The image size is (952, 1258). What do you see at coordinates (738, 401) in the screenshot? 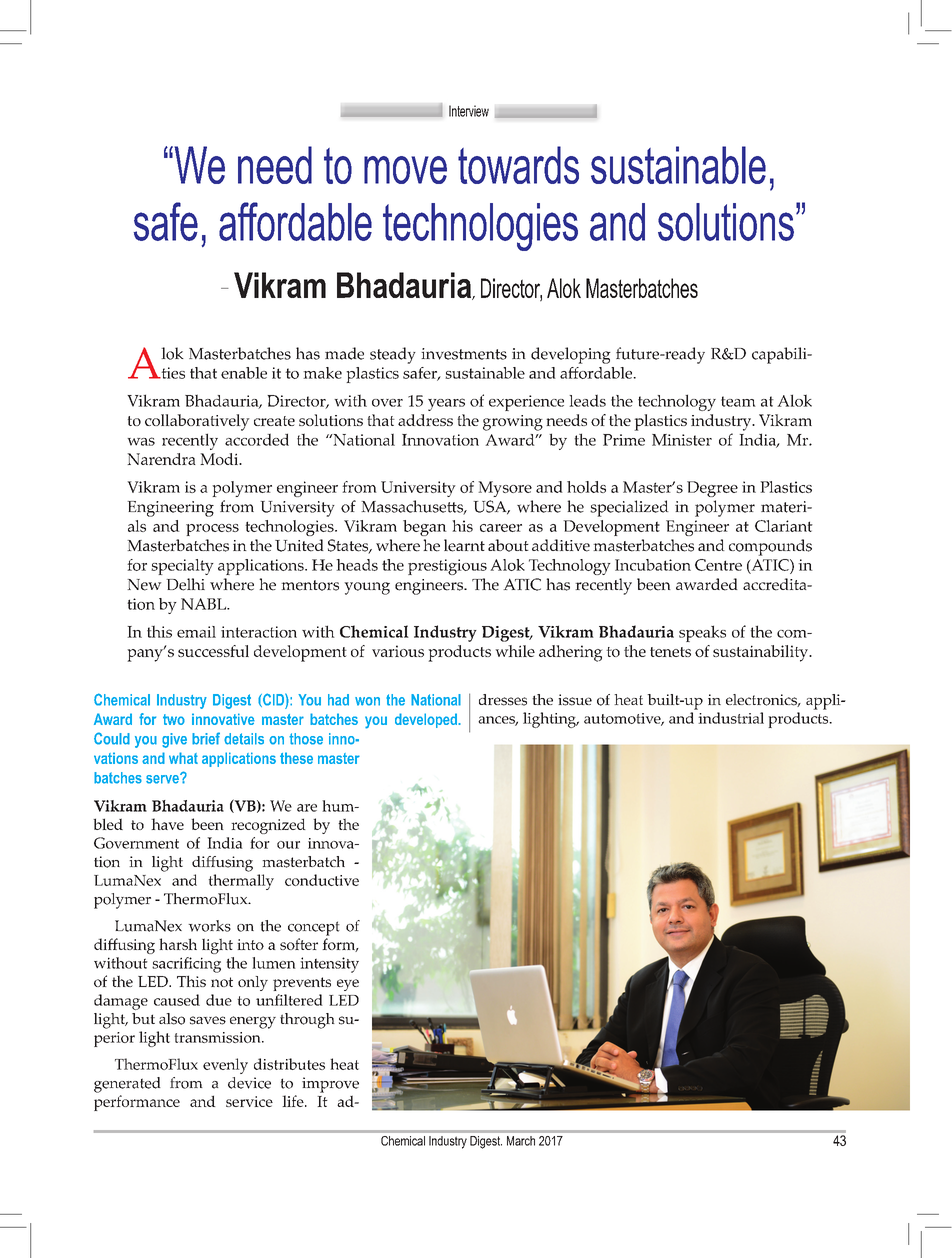
I see `team` at bounding box center [738, 401].
